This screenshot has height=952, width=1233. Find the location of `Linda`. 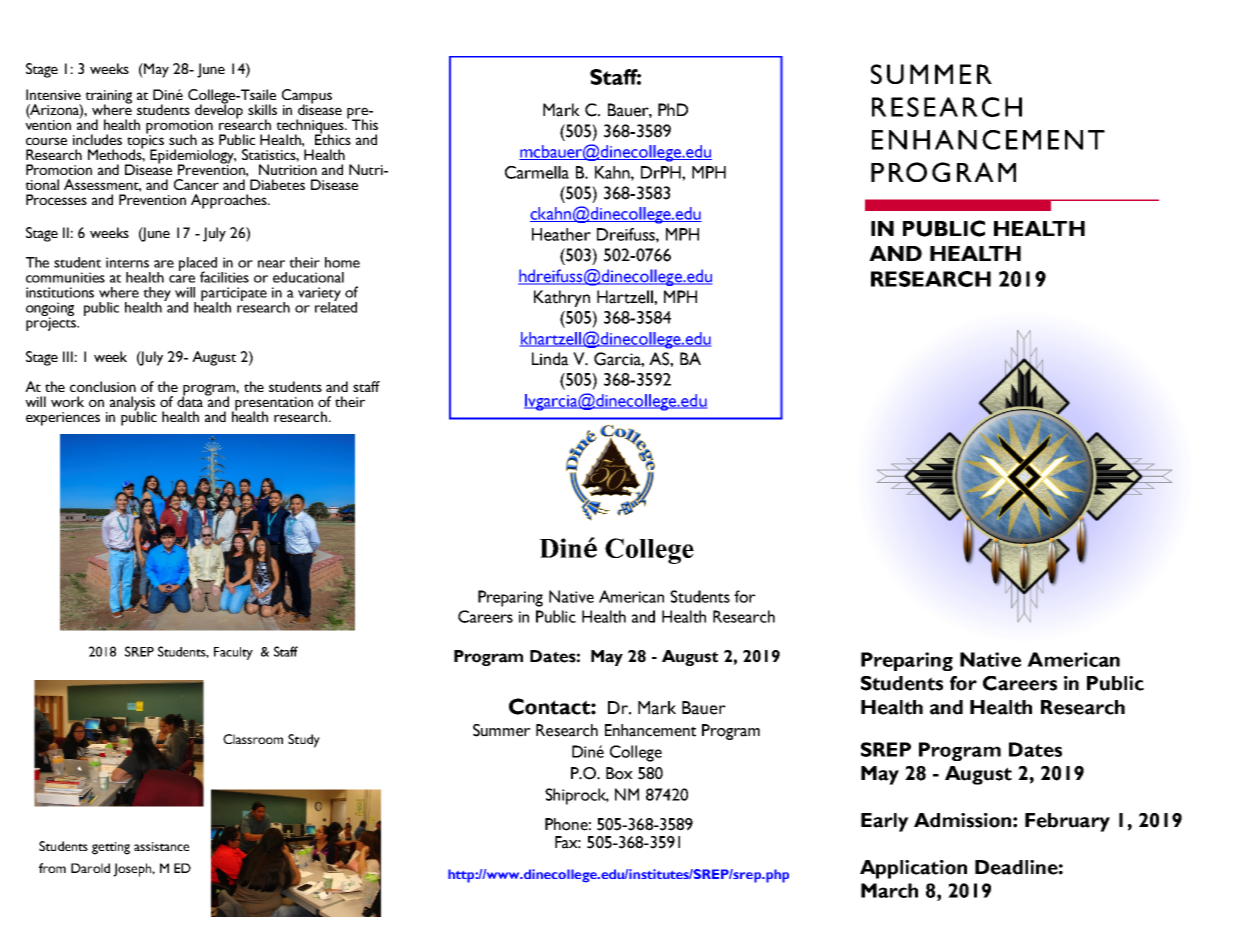

Linda is located at coordinates (550, 359).
